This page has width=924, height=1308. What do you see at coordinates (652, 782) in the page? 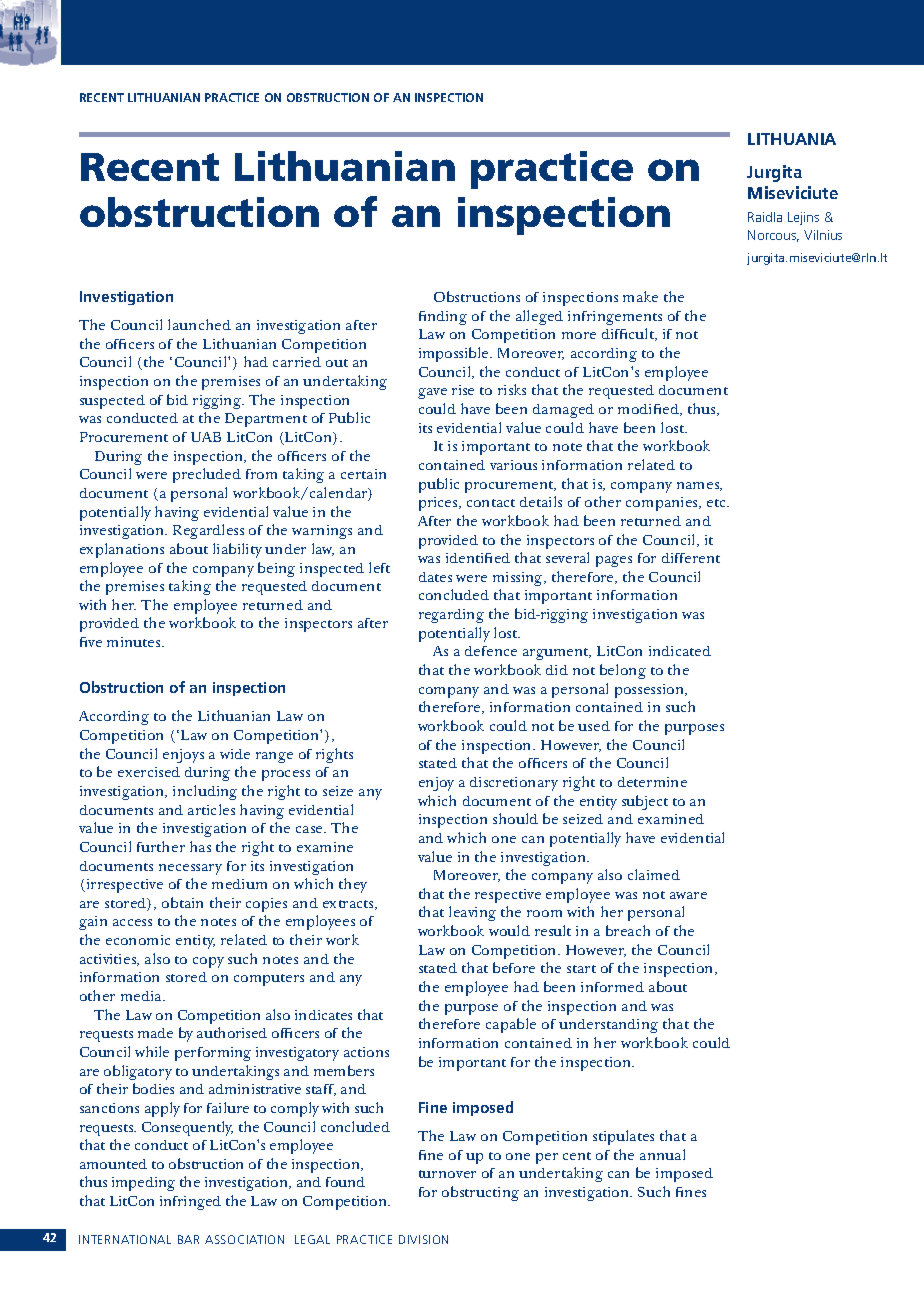
I see `determine` at bounding box center [652, 782].
